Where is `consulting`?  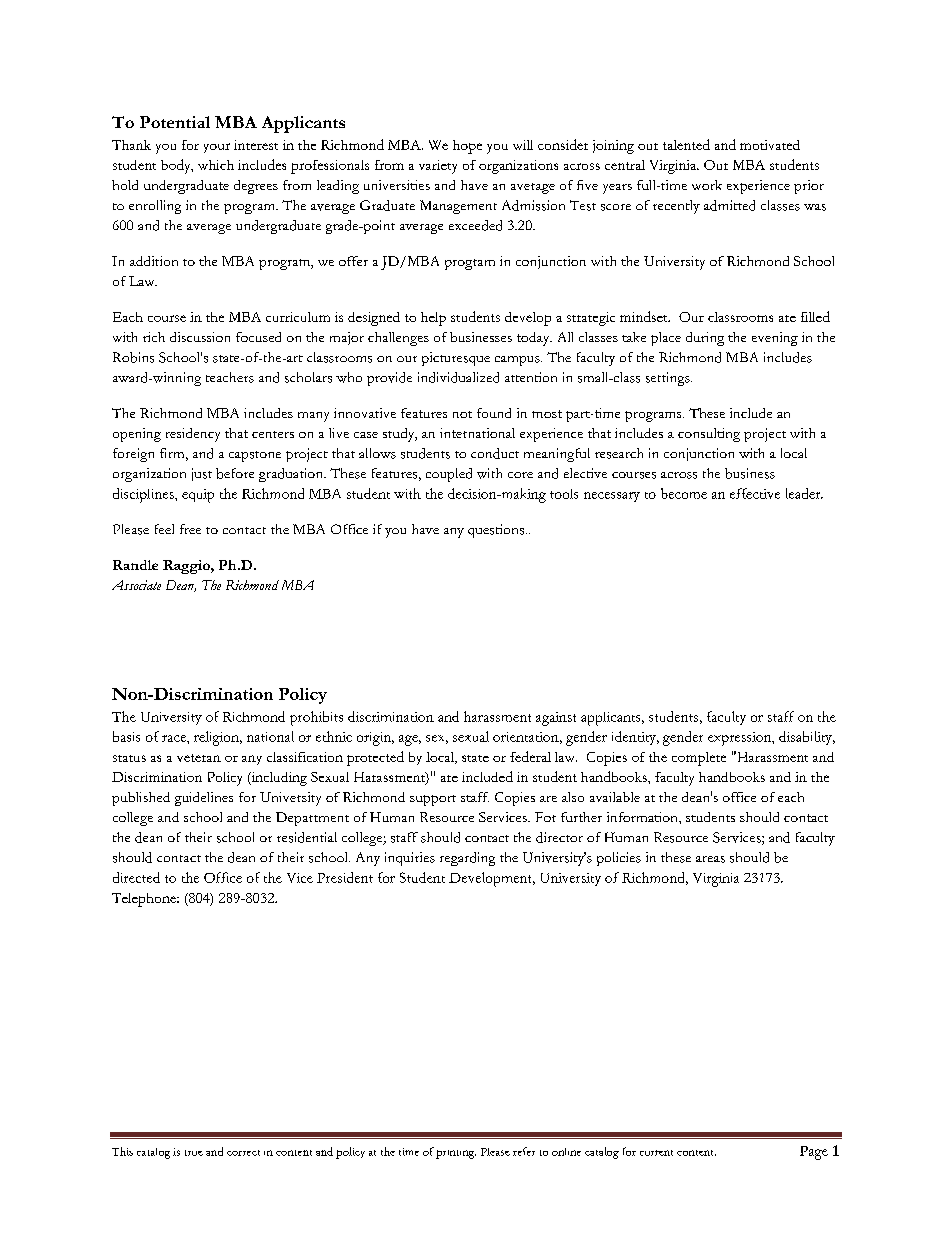 consulting is located at coordinates (709, 435).
